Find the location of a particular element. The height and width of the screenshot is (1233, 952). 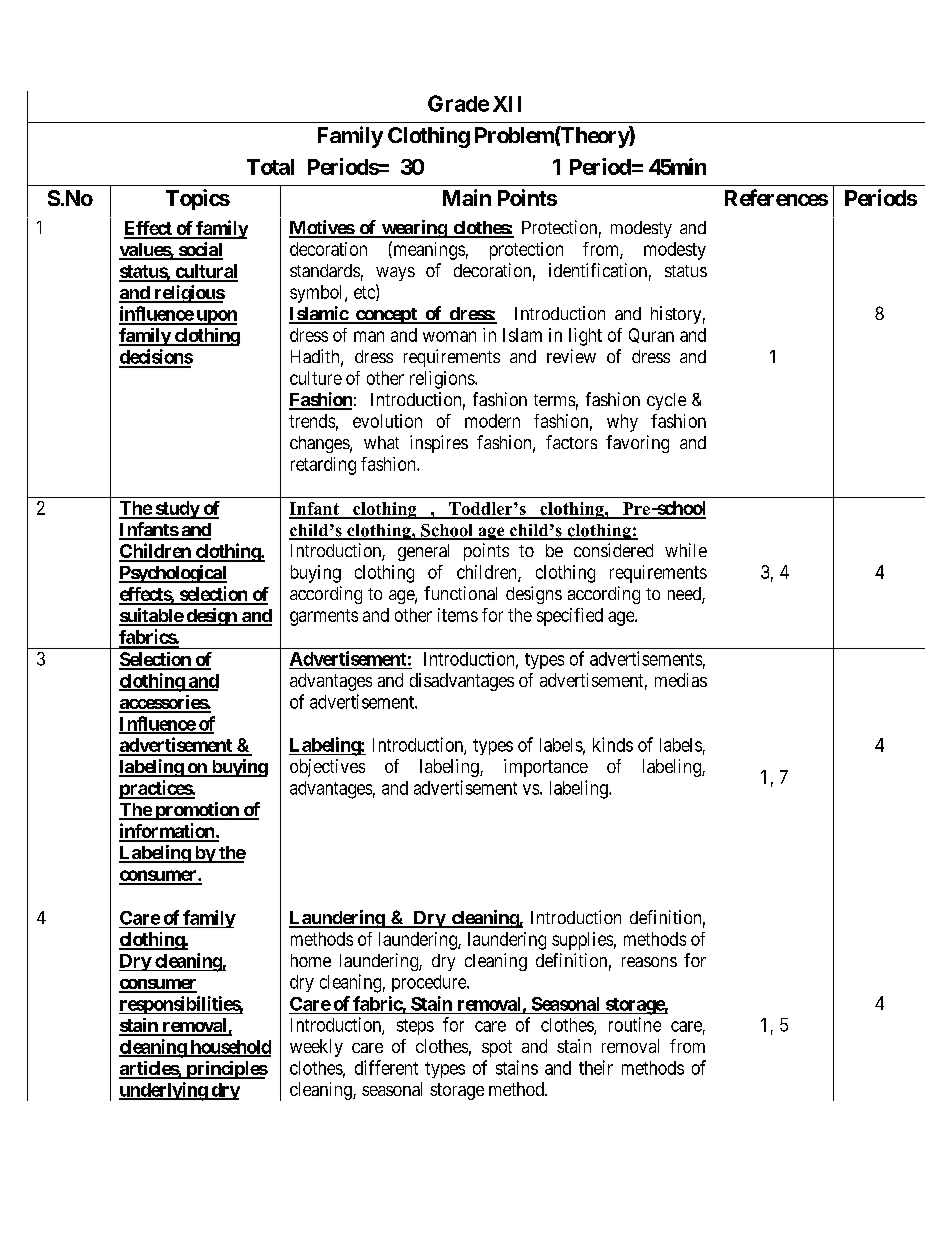

Total is located at coordinates (270, 167).
